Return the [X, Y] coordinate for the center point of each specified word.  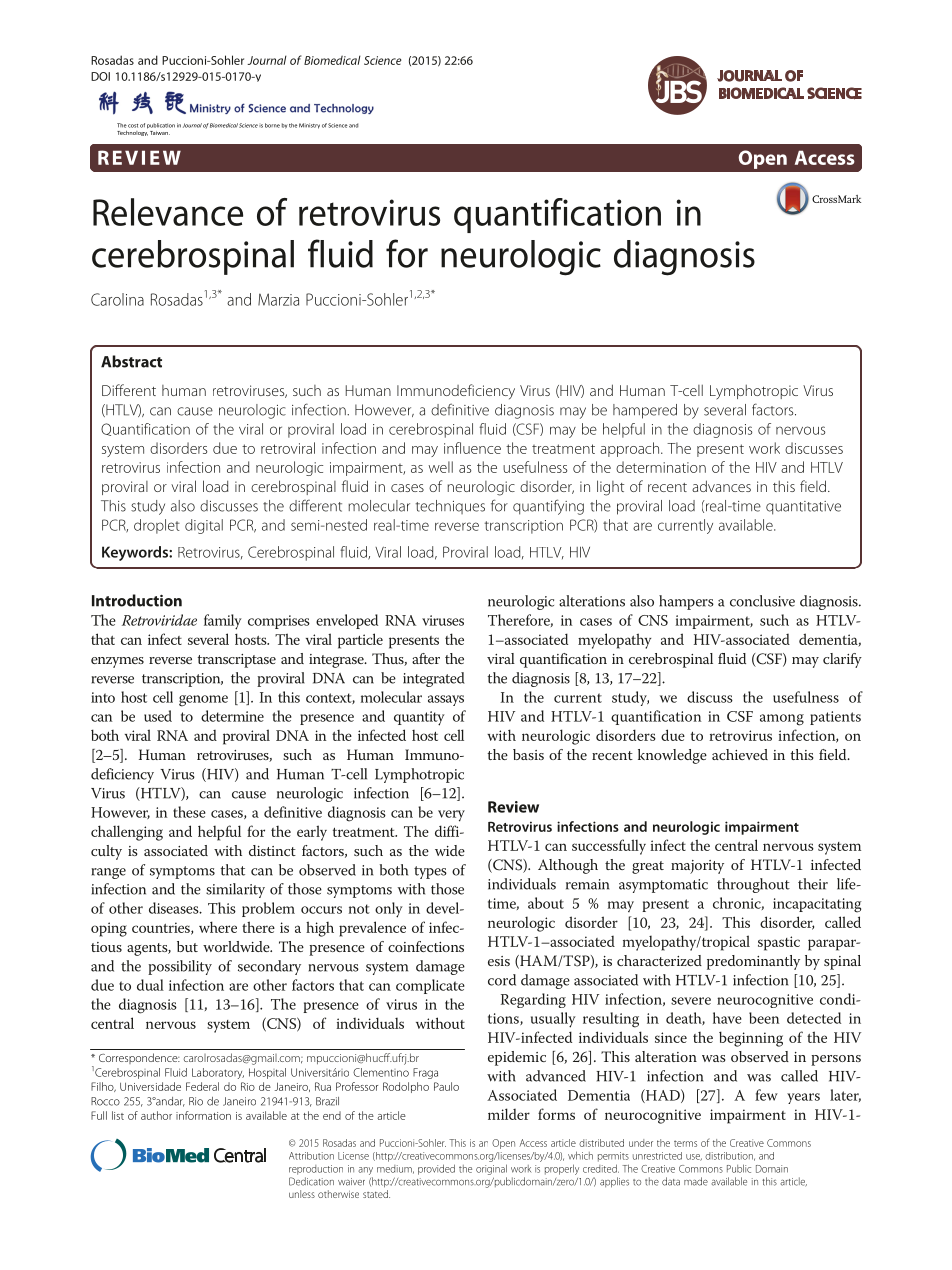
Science [383, 60]
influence [472, 448]
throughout [753, 885]
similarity [235, 890]
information [203, 1115]
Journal [267, 60]
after [426, 658]
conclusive [762, 601]
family [223, 622]
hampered [645, 411]
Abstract [131, 361]
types [430, 872]
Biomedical [332, 60]
